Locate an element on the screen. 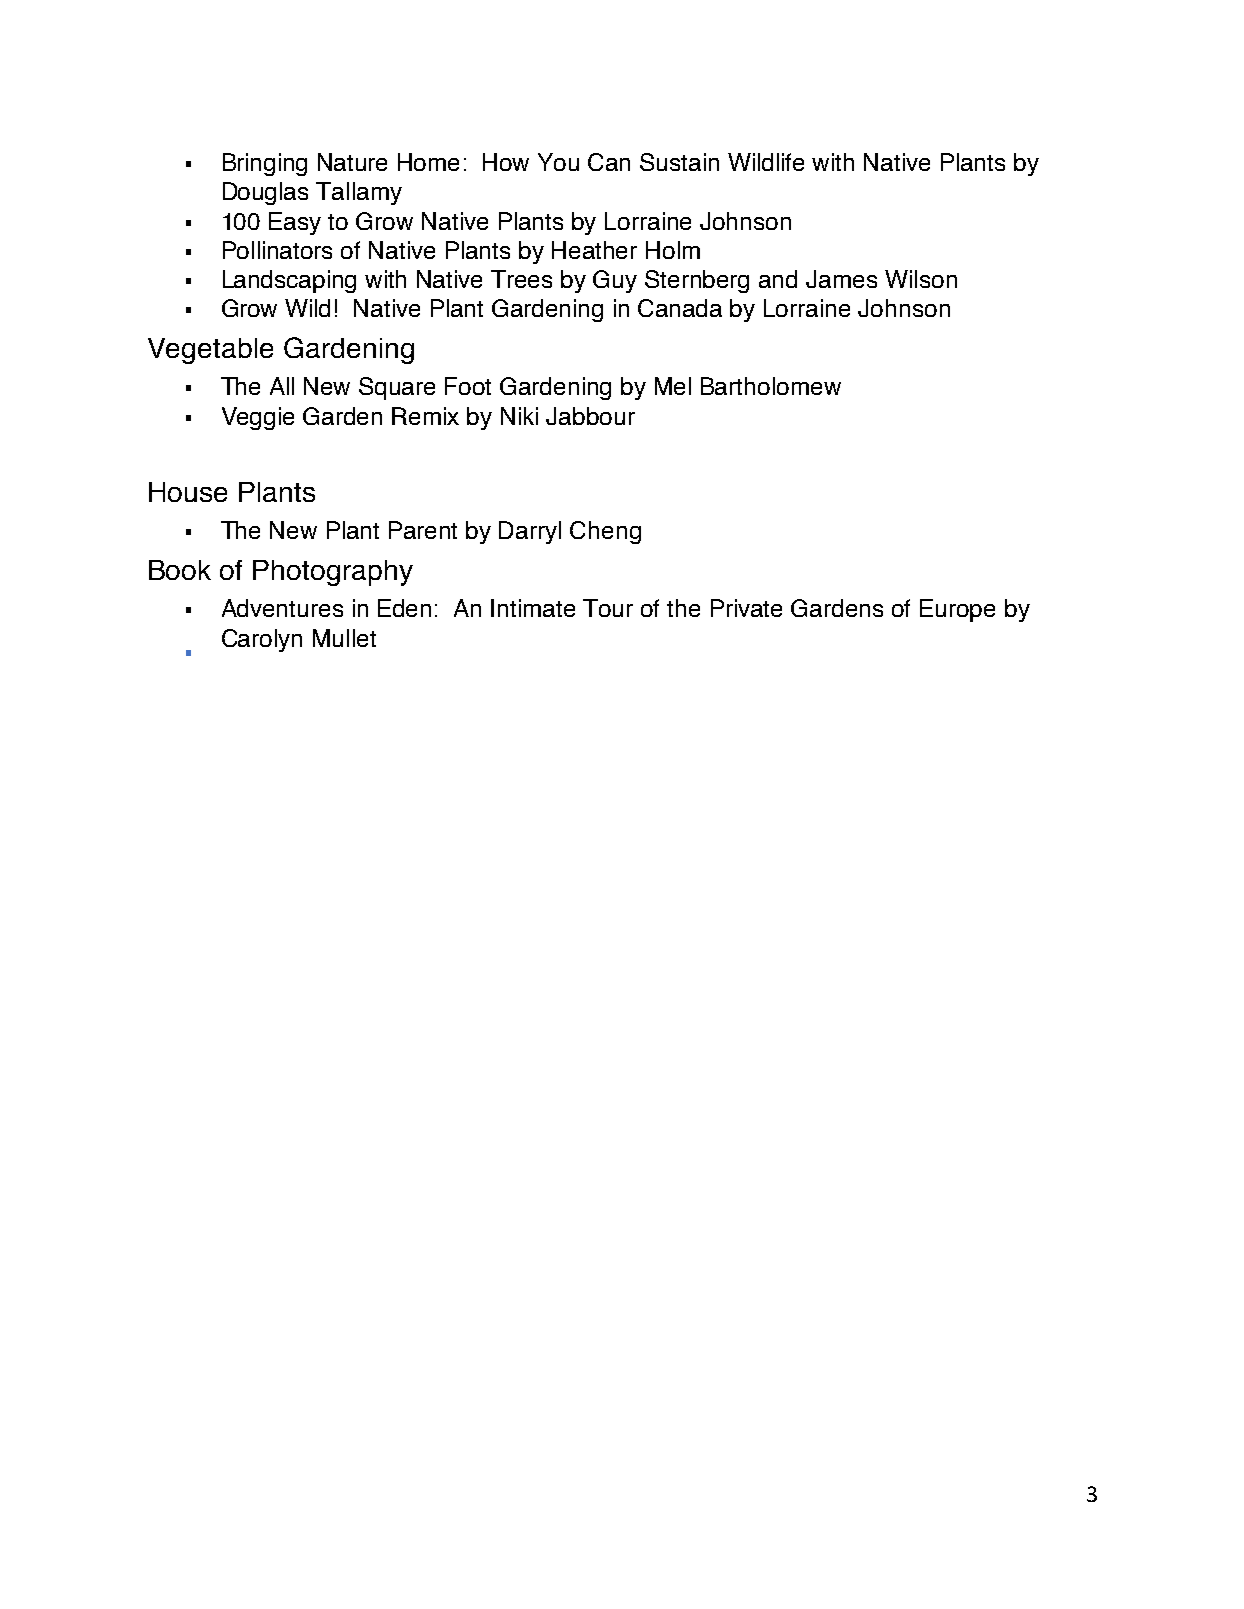  Cheng is located at coordinates (605, 532).
